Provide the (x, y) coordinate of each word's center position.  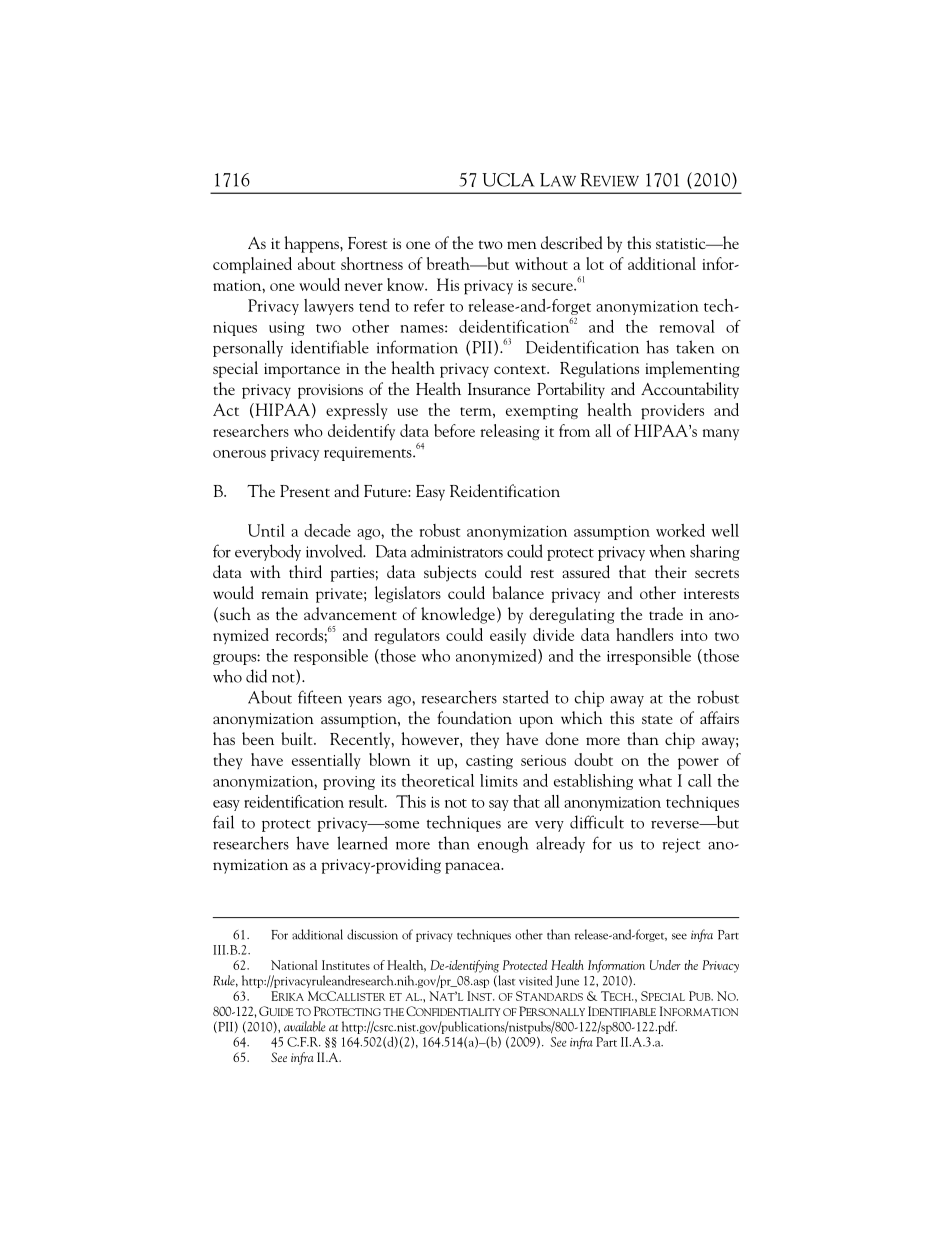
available (305, 1026)
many (720, 435)
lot (595, 263)
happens (312, 244)
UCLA (508, 180)
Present (305, 491)
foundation (474, 717)
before (454, 430)
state (657, 719)
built (298, 738)
